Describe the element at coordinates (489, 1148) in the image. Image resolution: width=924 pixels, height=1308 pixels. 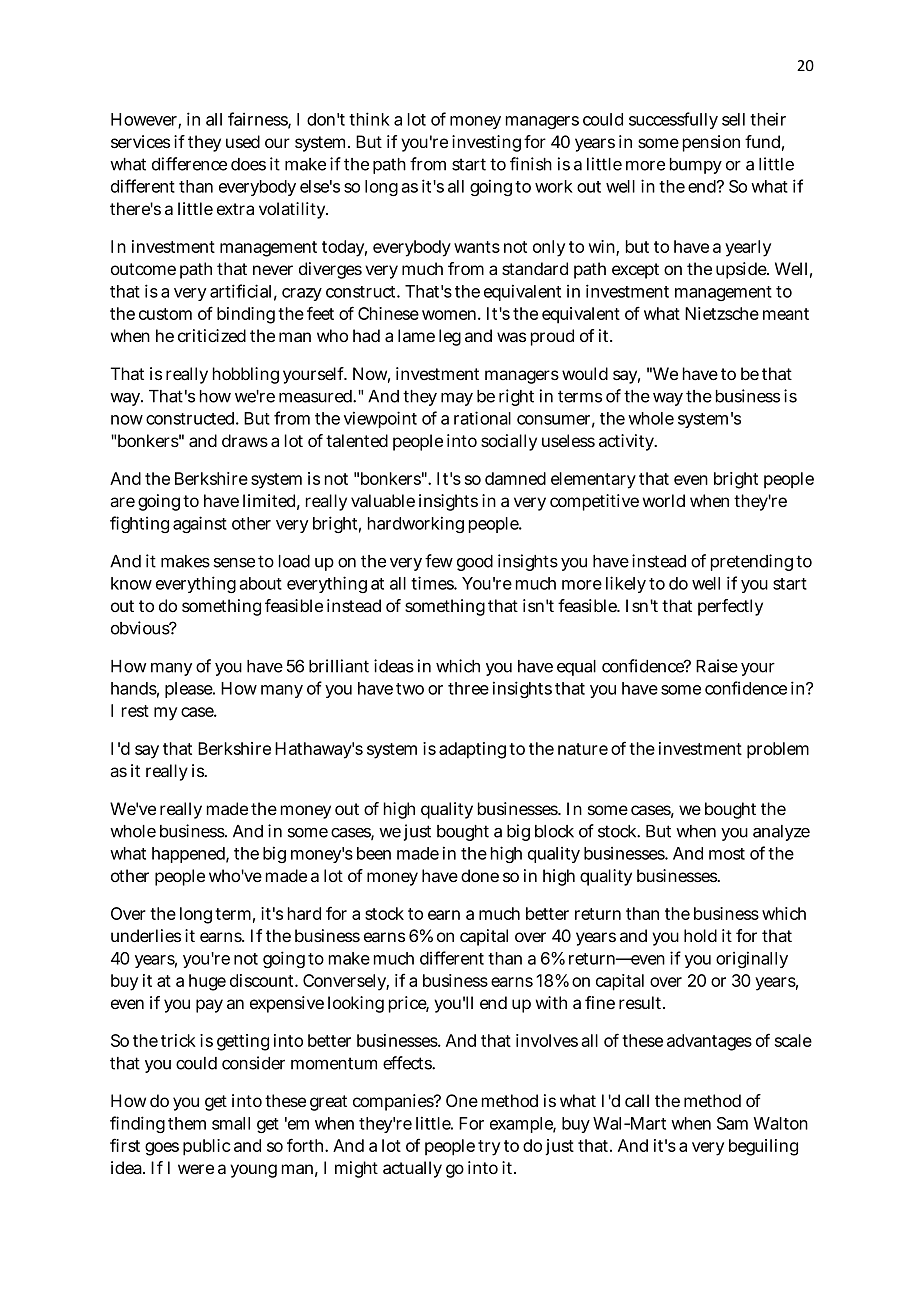
I see `try` at that location.
